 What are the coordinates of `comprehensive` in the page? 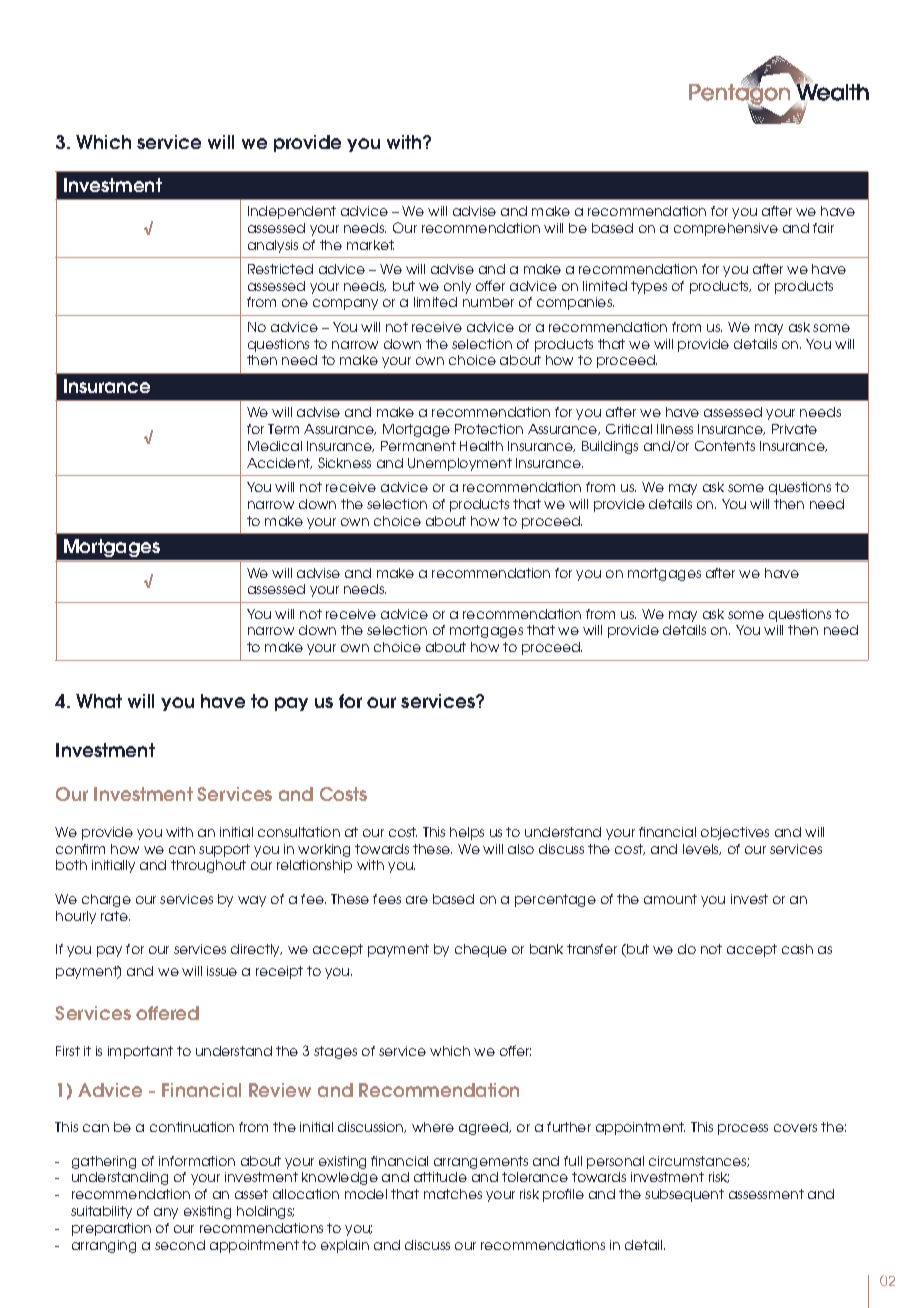 It's located at (726, 229).
